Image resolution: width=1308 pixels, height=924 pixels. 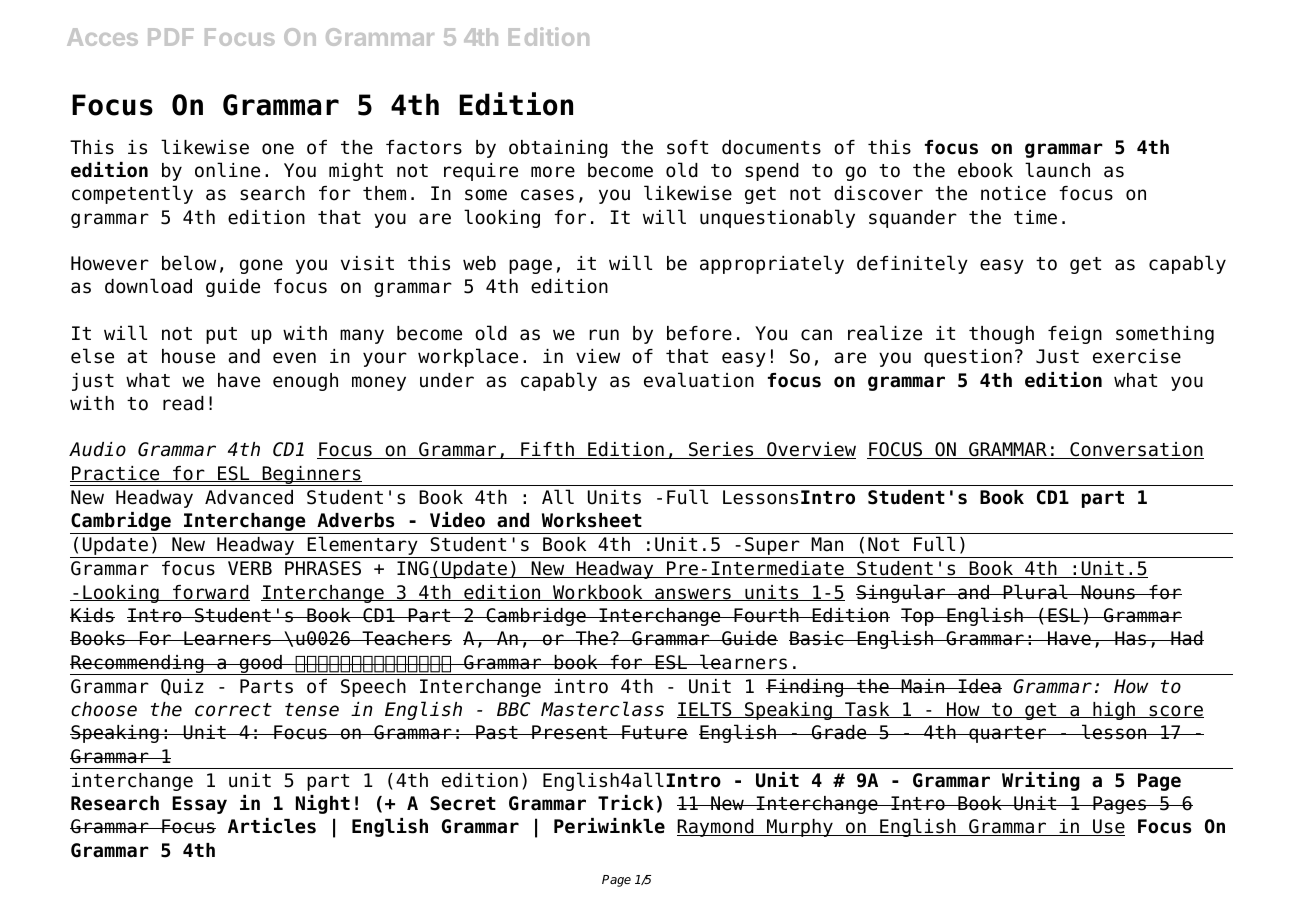 I want to click on feign, so click(x=1075, y=335).
